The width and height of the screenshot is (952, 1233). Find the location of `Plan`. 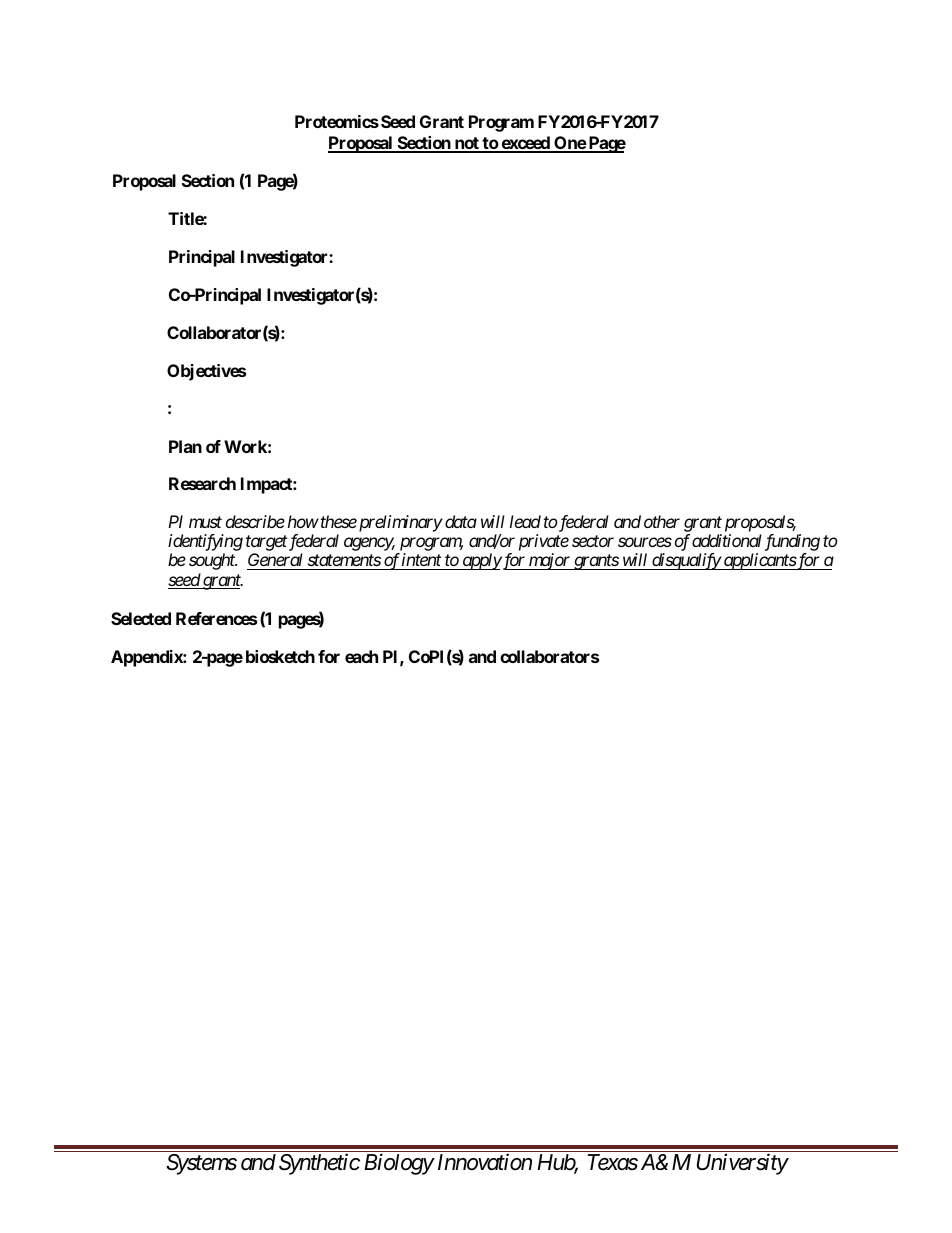

Plan is located at coordinates (185, 446).
